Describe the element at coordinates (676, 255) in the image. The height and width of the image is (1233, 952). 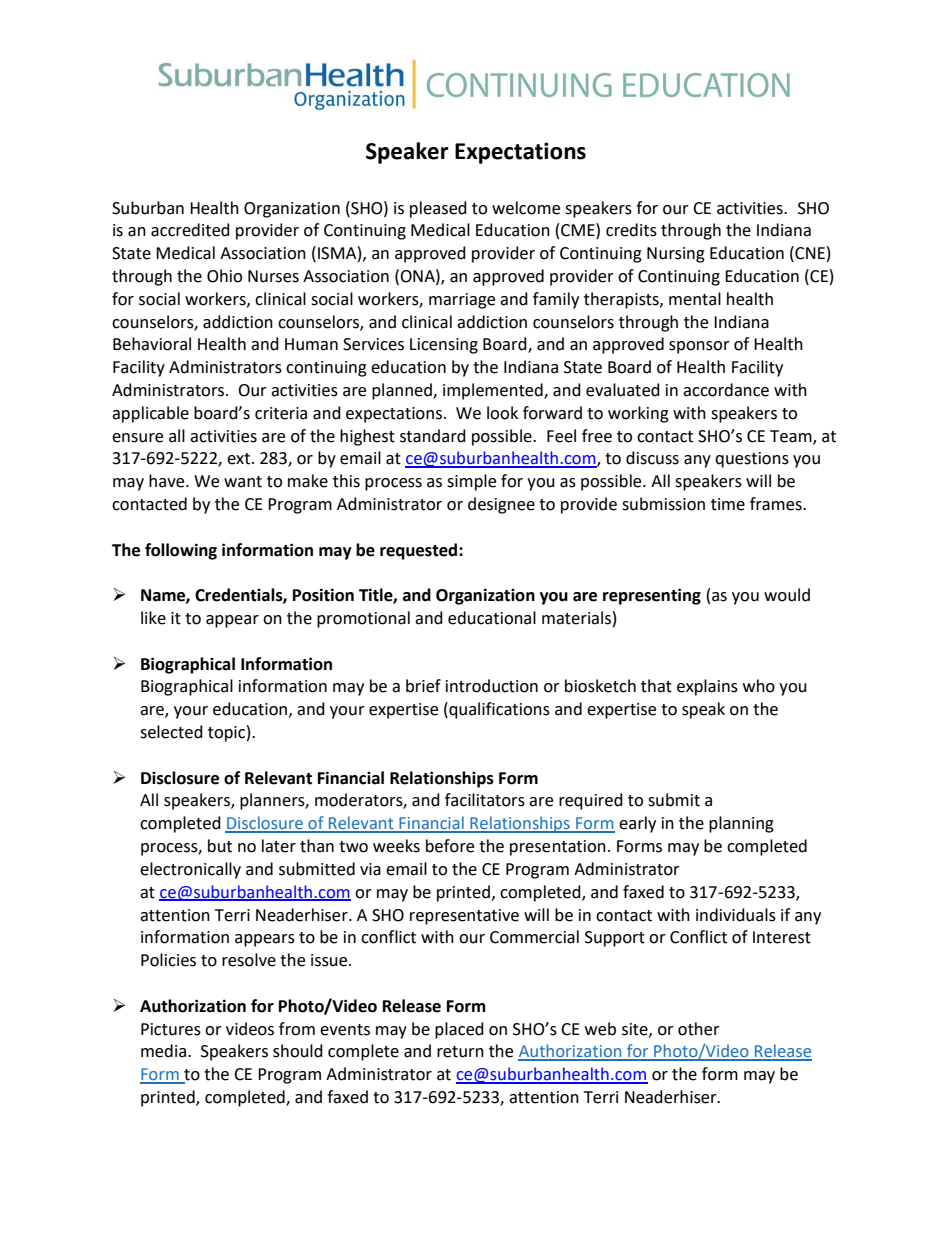
I see `Nursing` at that location.
